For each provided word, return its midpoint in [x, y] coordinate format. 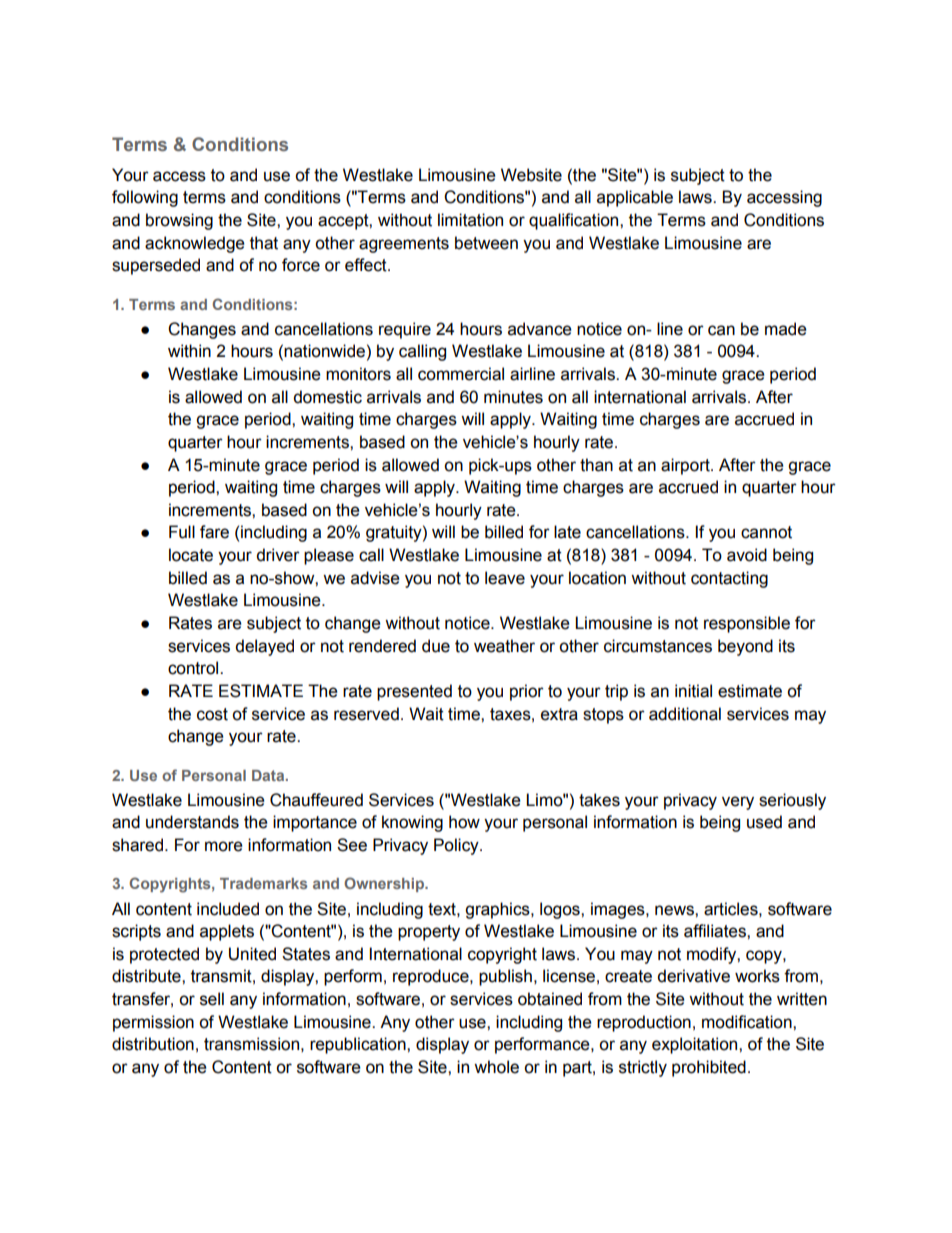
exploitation [696, 1045]
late [567, 532]
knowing [412, 823]
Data [269, 775]
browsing [179, 221]
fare [214, 532]
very [738, 803]
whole [496, 1067]
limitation [470, 220]
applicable [635, 198]
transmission [251, 1044]
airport [686, 466]
